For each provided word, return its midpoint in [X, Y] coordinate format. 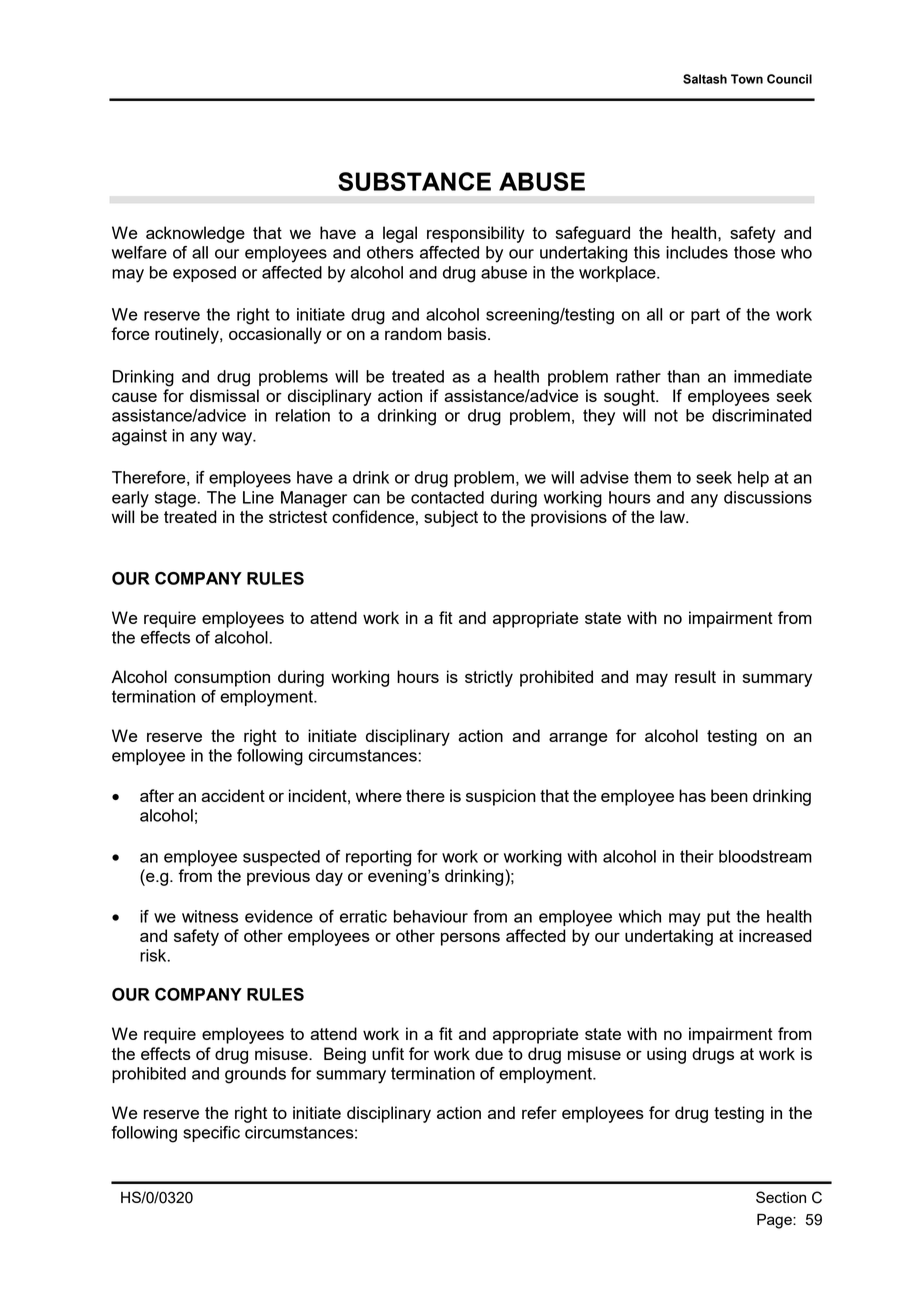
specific [211, 1134]
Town [747, 79]
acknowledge [195, 234]
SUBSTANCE [414, 181]
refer [539, 1112]
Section [781, 1197]
